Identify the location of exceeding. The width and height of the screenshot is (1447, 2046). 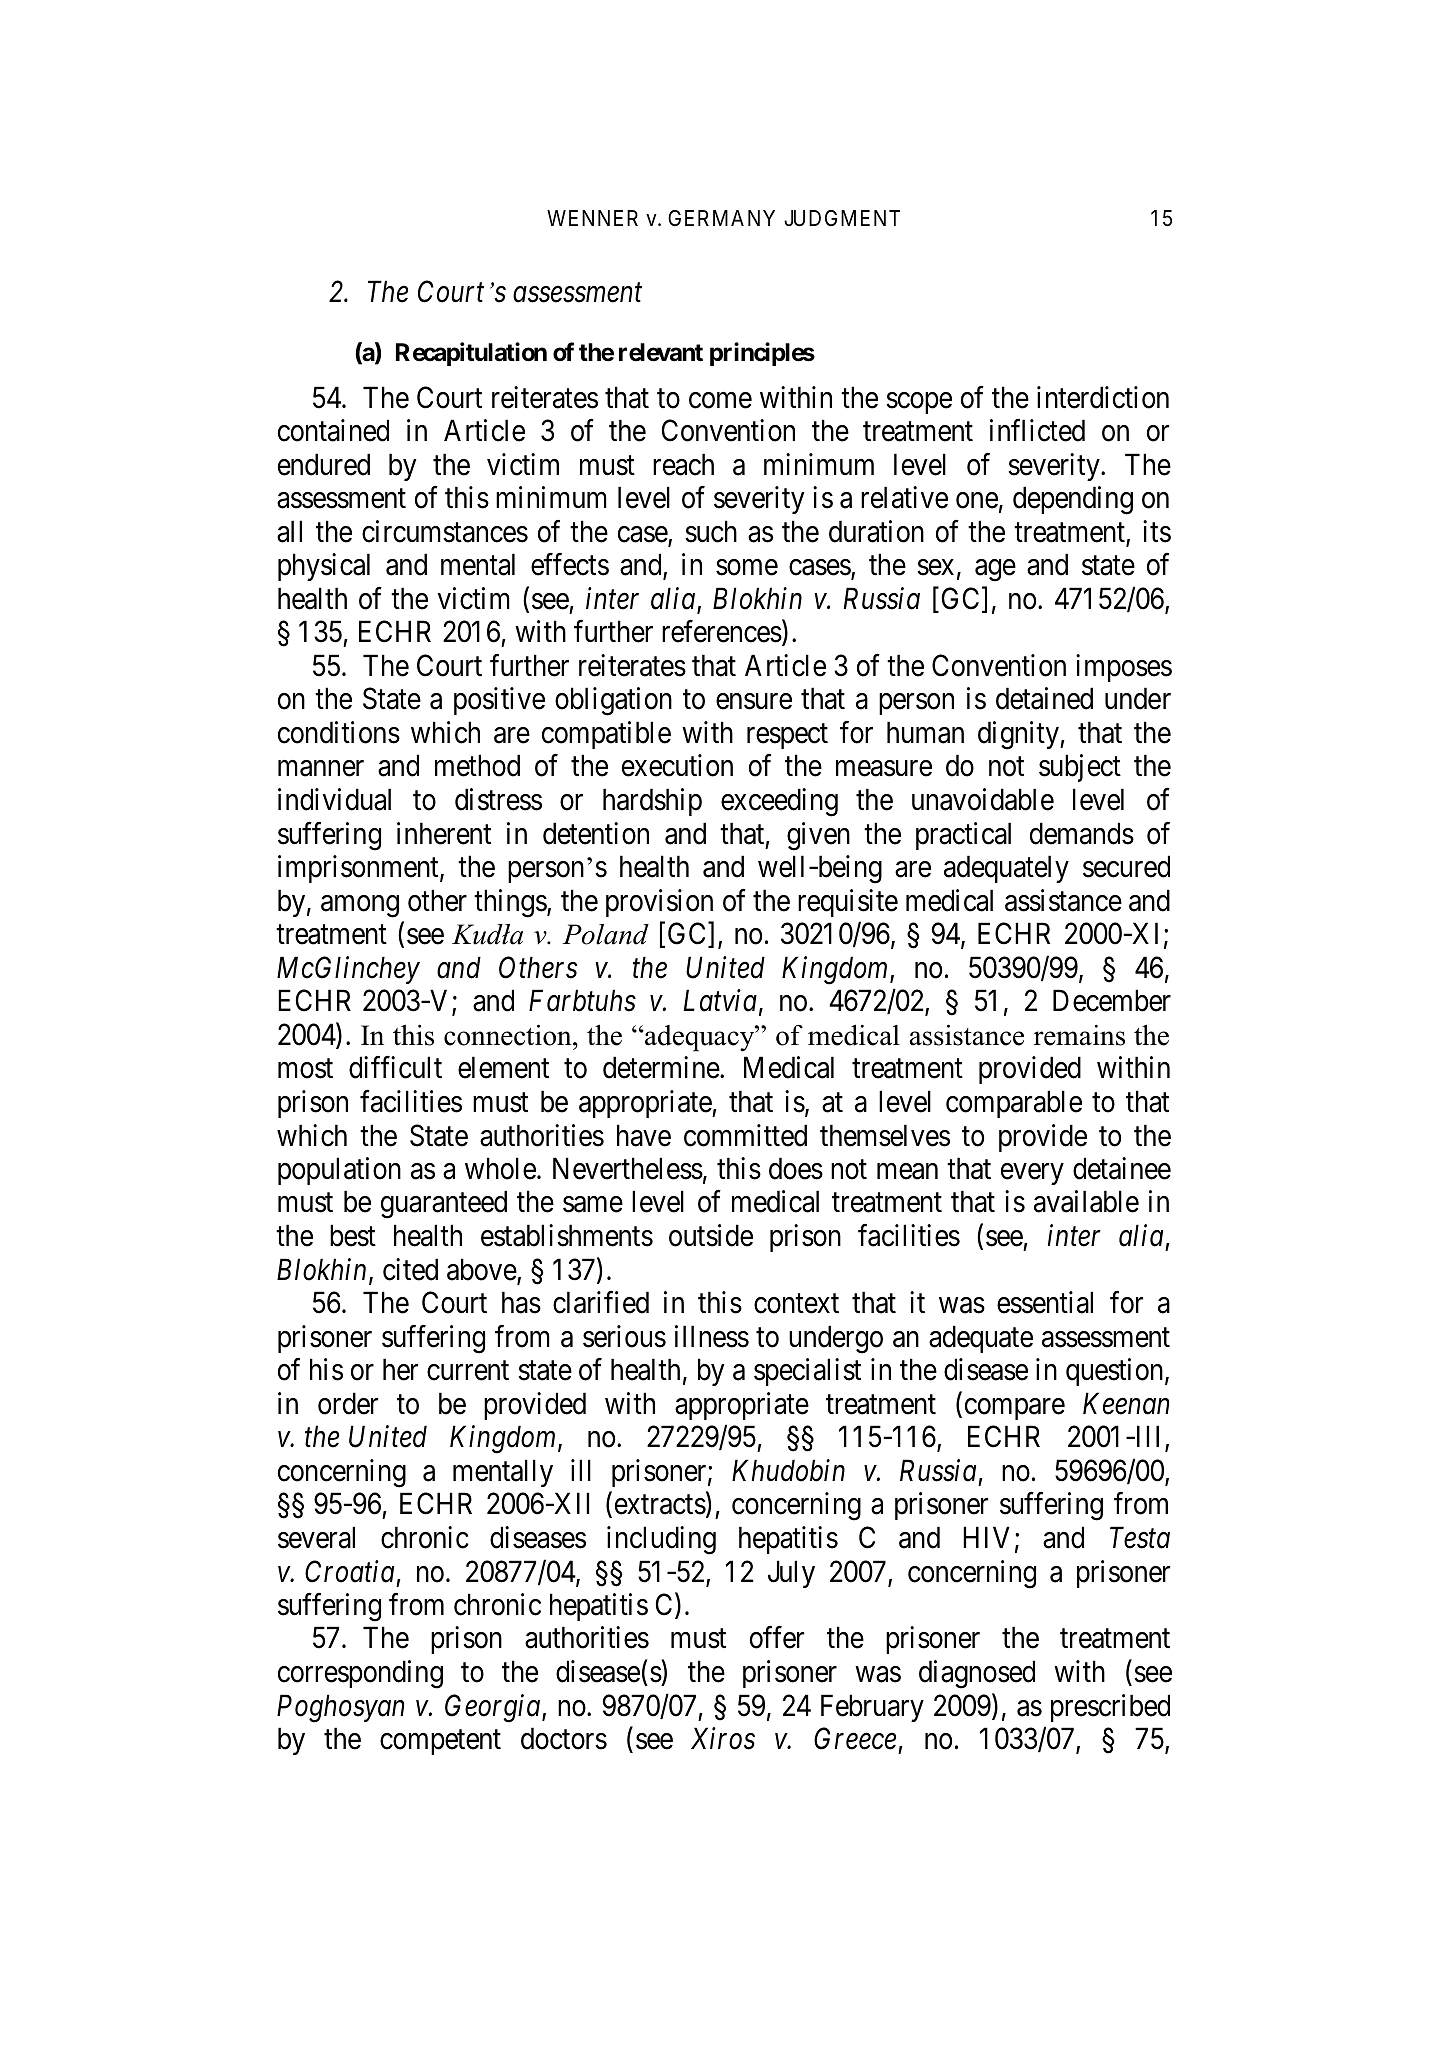
(779, 802).
